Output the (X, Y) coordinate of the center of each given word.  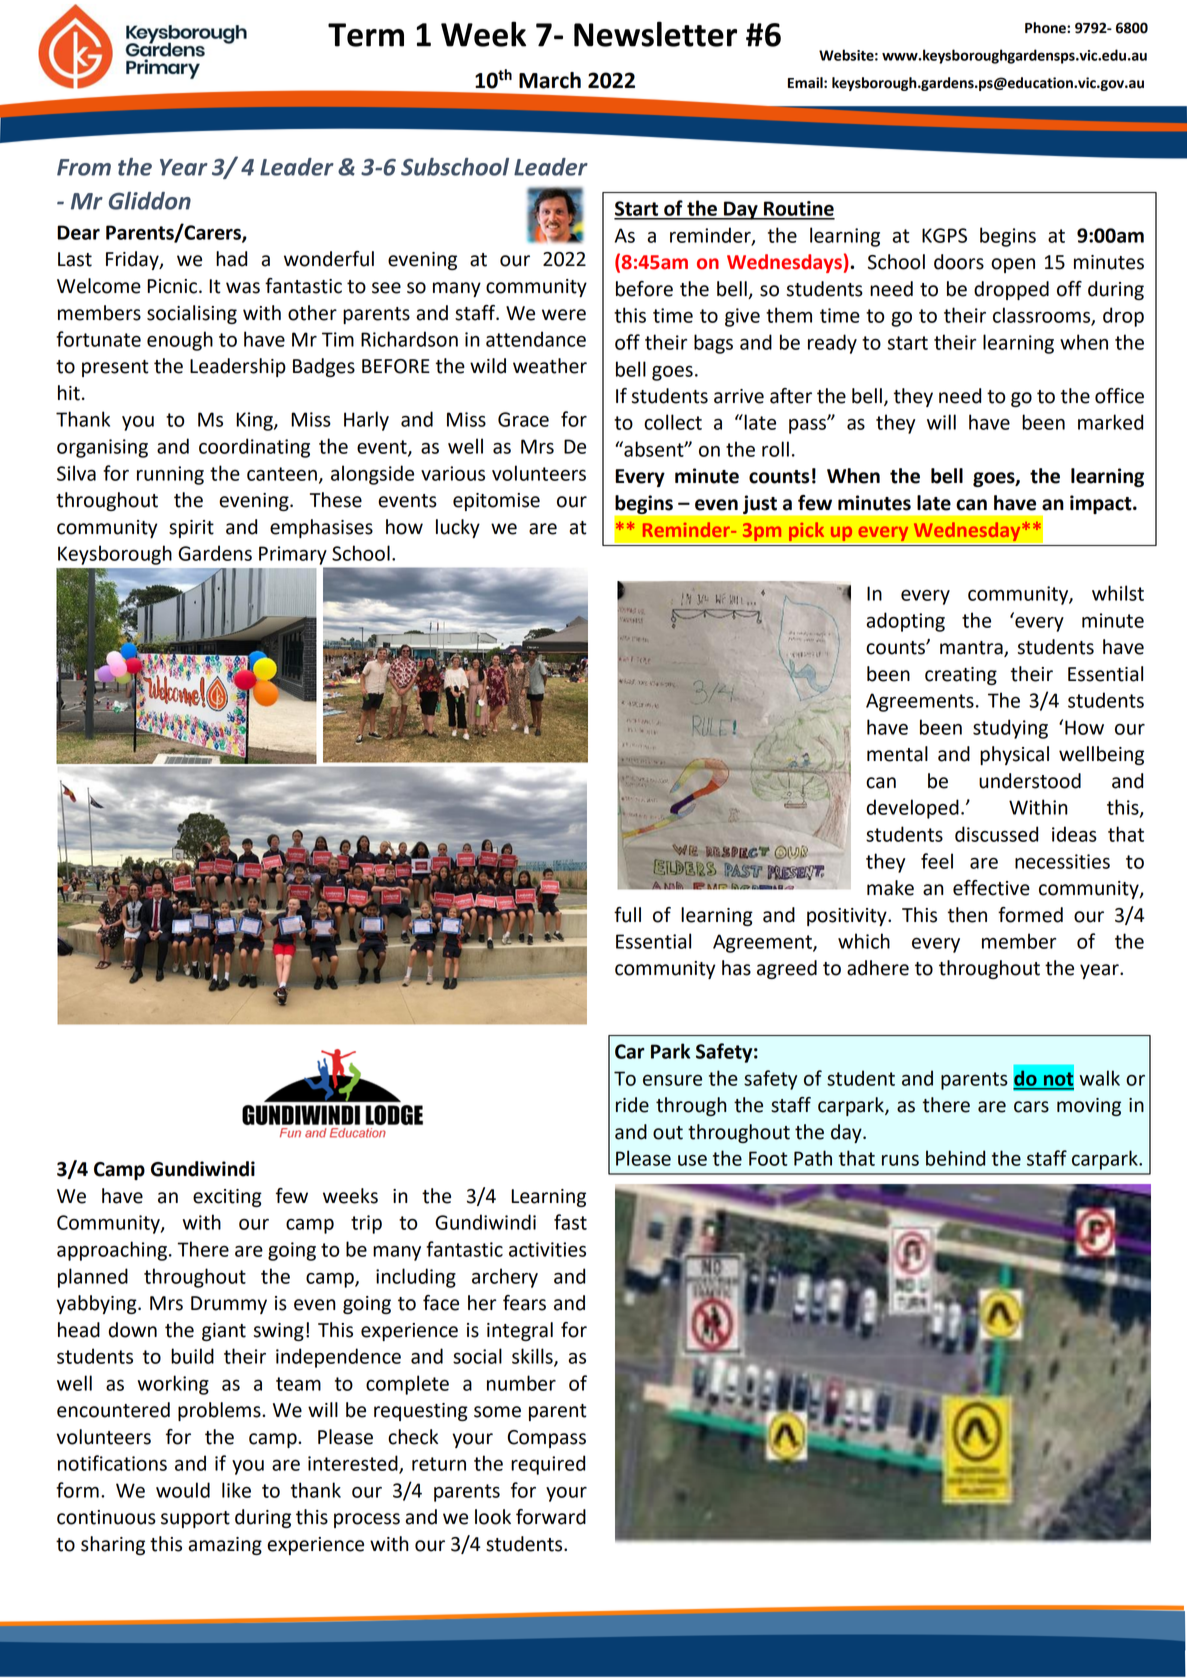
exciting (227, 1198)
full (627, 915)
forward (551, 1517)
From (84, 167)
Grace (523, 419)
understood (1030, 781)
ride (632, 1105)
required (548, 1465)
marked (1110, 422)
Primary (293, 555)
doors (959, 262)
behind (955, 1158)
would (183, 1490)
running (170, 475)
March (550, 80)
